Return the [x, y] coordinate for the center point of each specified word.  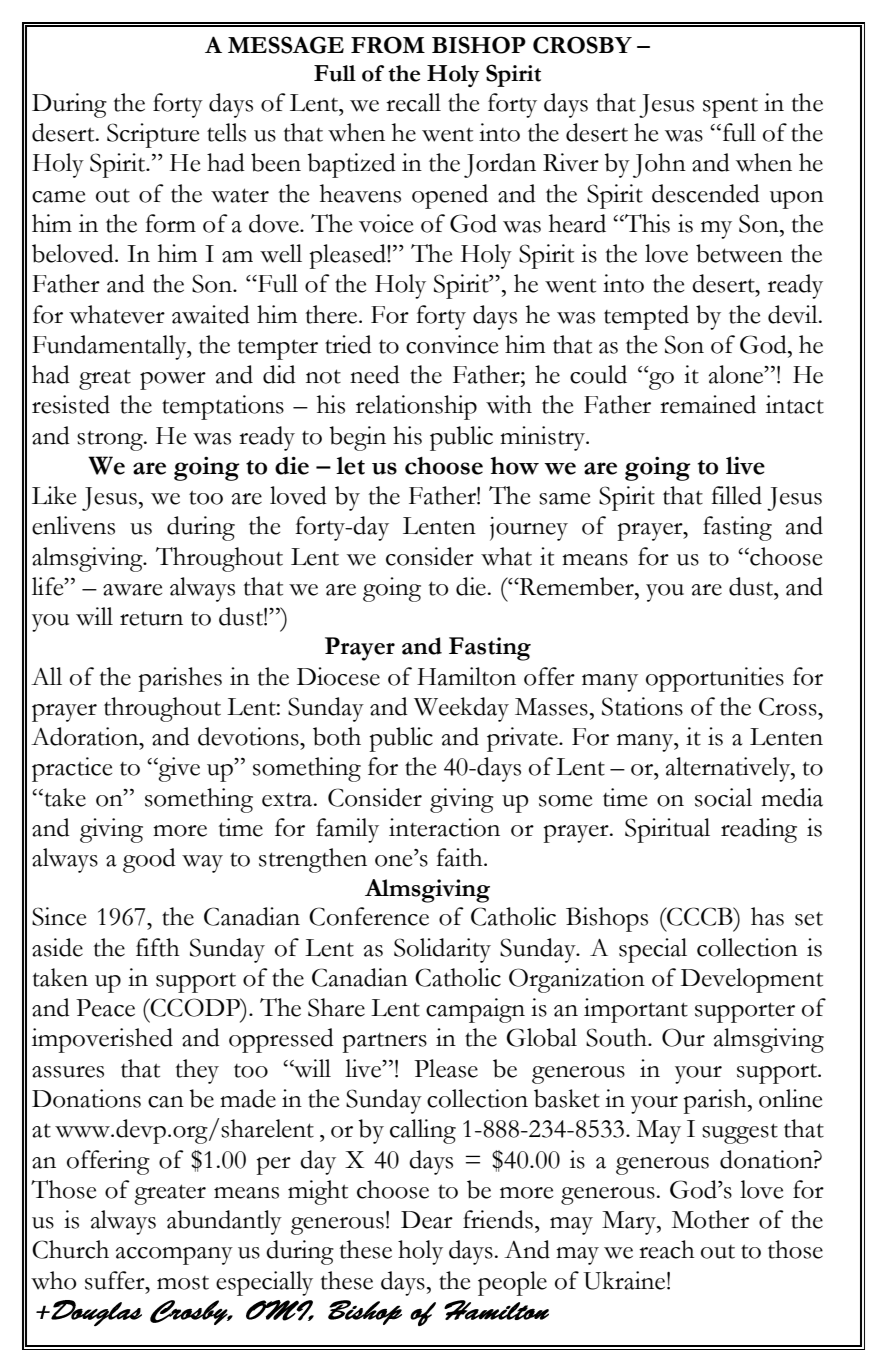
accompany [174, 1256]
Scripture [153, 135]
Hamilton [466, 676]
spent [730, 108]
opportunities [715, 679]
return [151, 618]
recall [413, 102]
